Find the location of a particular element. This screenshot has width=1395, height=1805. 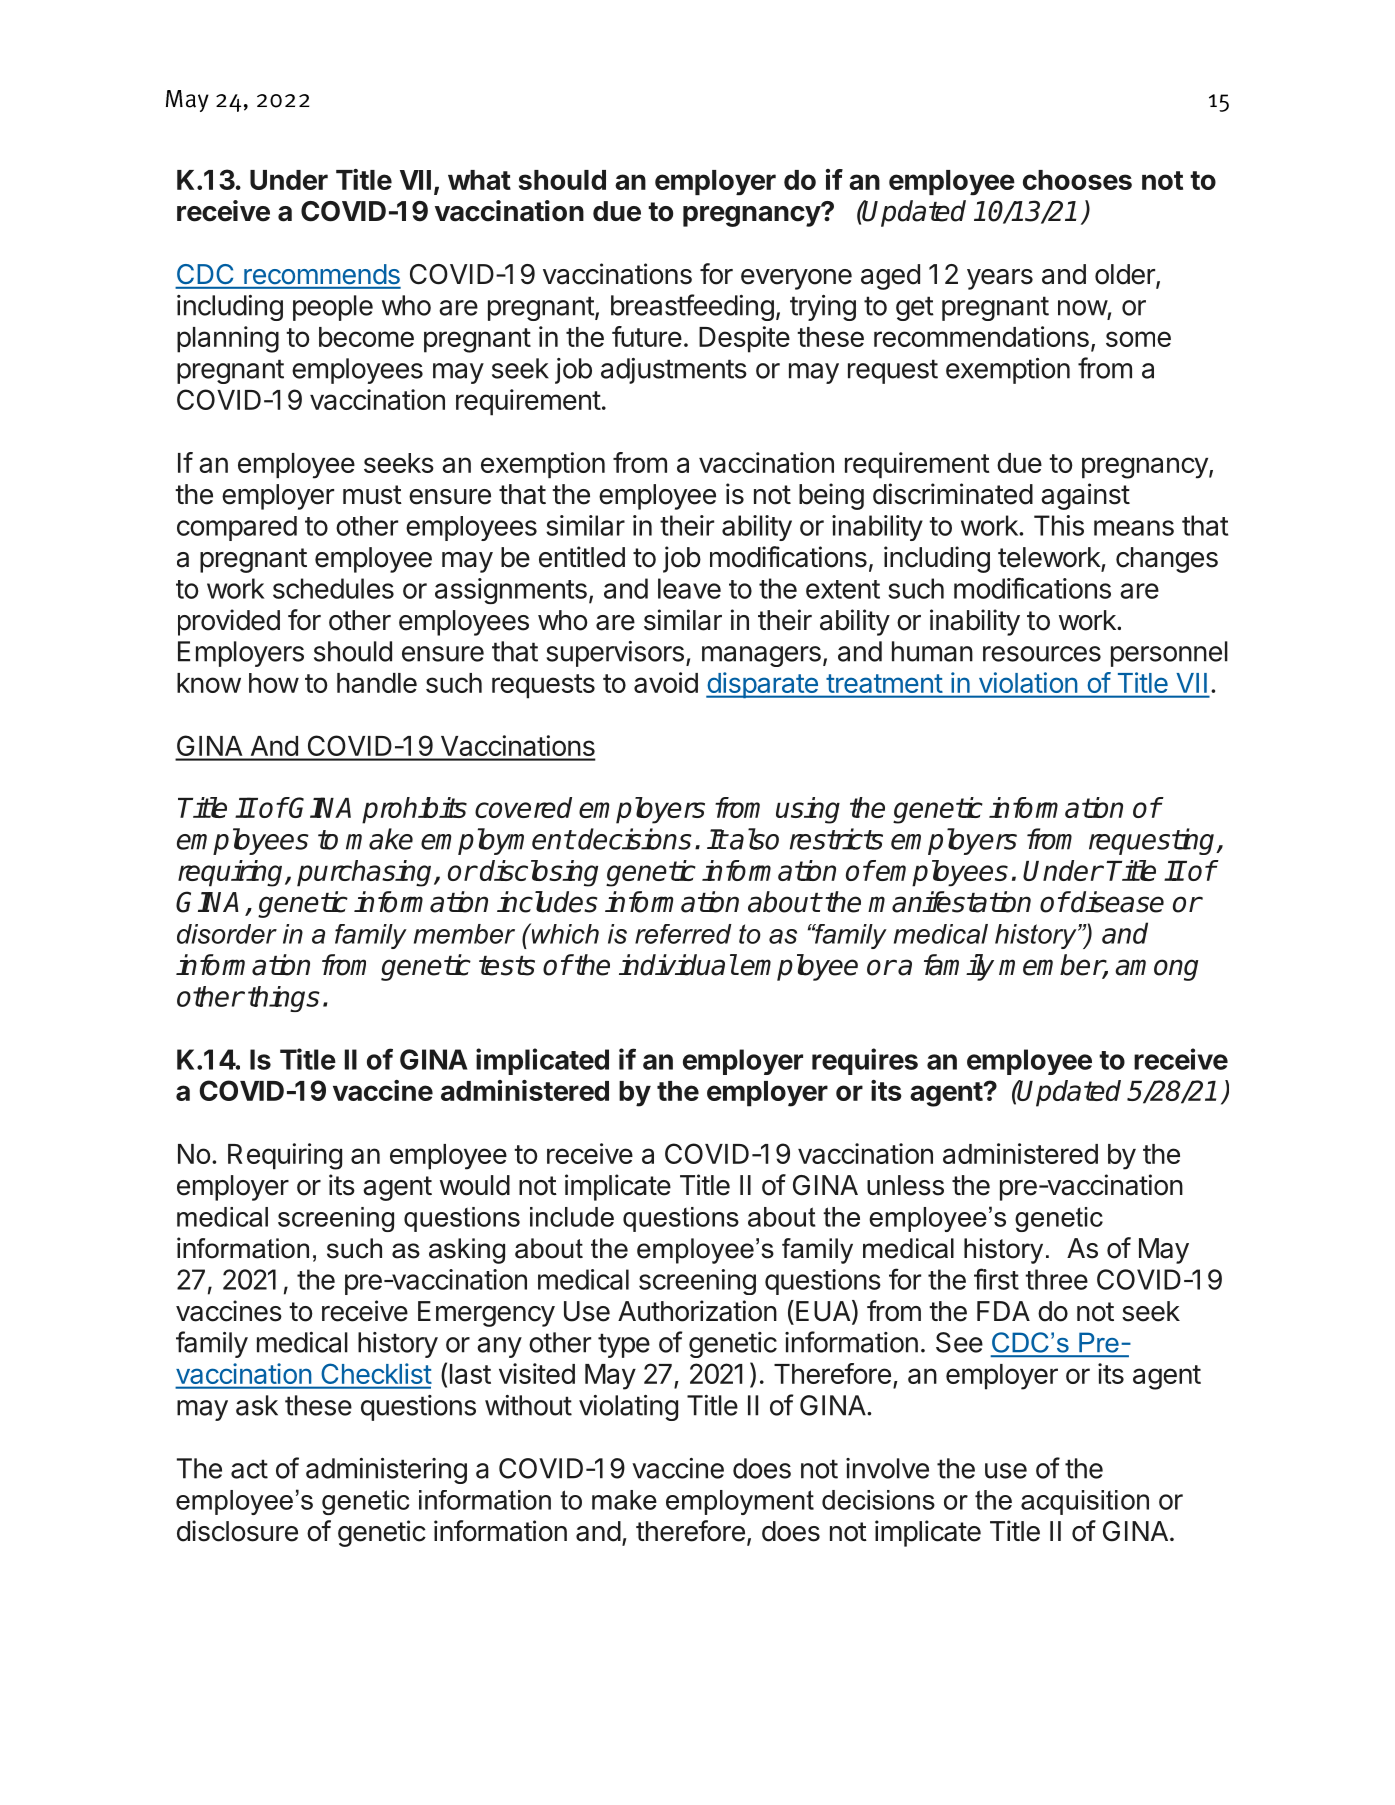

breastfeeding is located at coordinates (692, 307).
